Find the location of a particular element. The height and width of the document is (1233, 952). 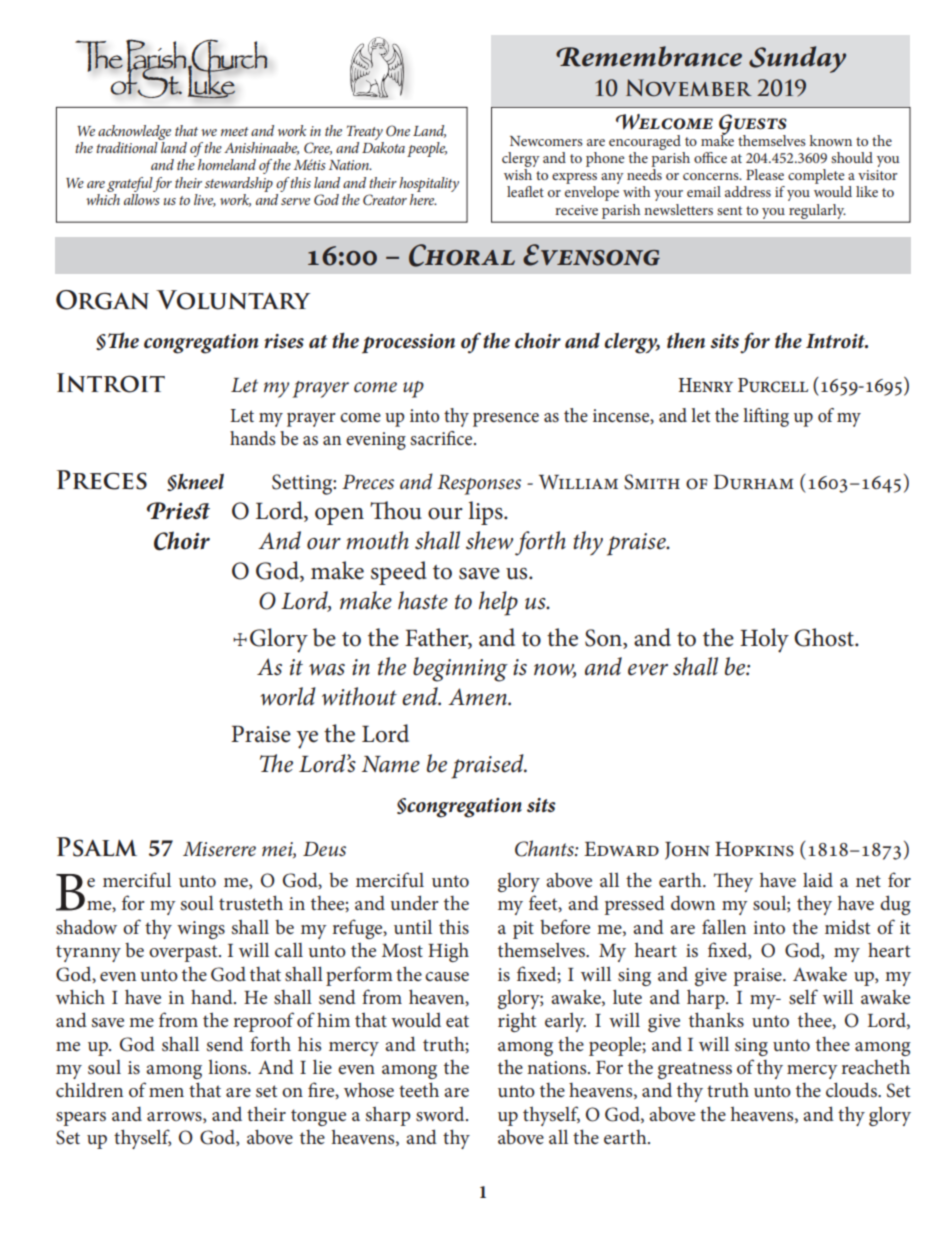

Sunday is located at coordinates (797, 59).
